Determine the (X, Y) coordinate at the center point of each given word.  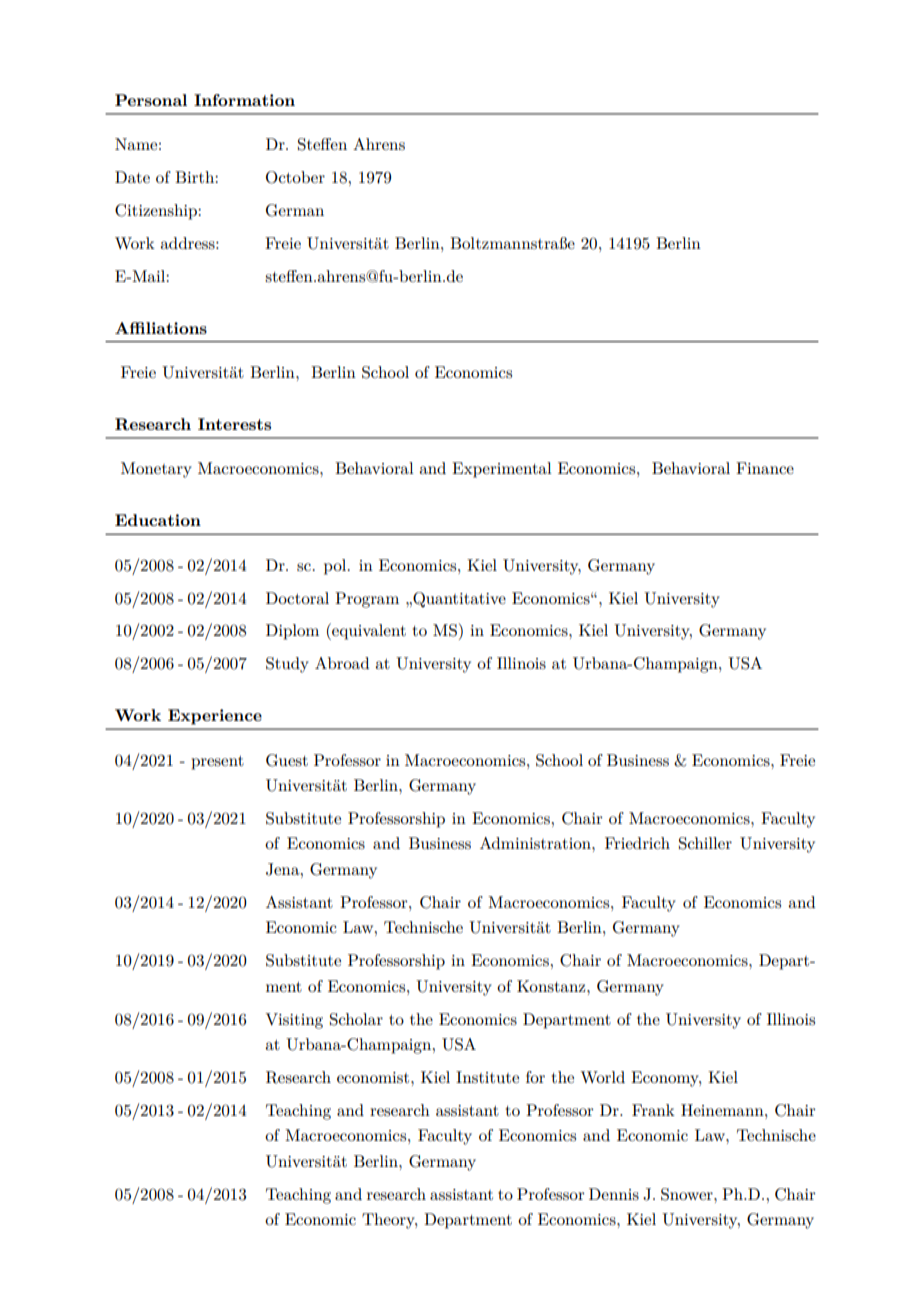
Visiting (294, 1021)
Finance (765, 468)
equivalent (368, 631)
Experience (215, 717)
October (295, 177)
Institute (487, 1077)
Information (244, 100)
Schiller (705, 843)
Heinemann (723, 1110)
